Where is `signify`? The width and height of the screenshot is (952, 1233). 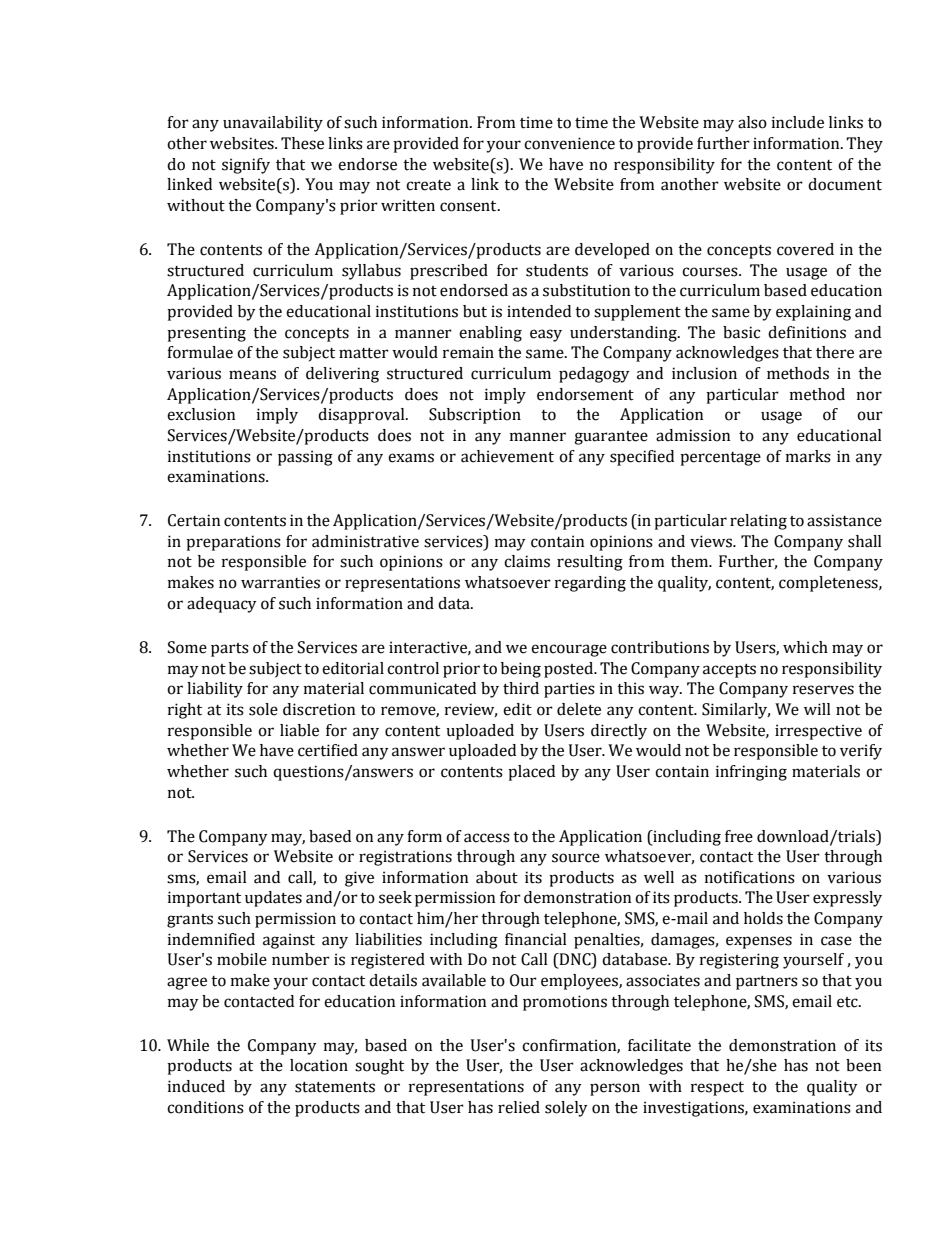
signify is located at coordinates (246, 166).
